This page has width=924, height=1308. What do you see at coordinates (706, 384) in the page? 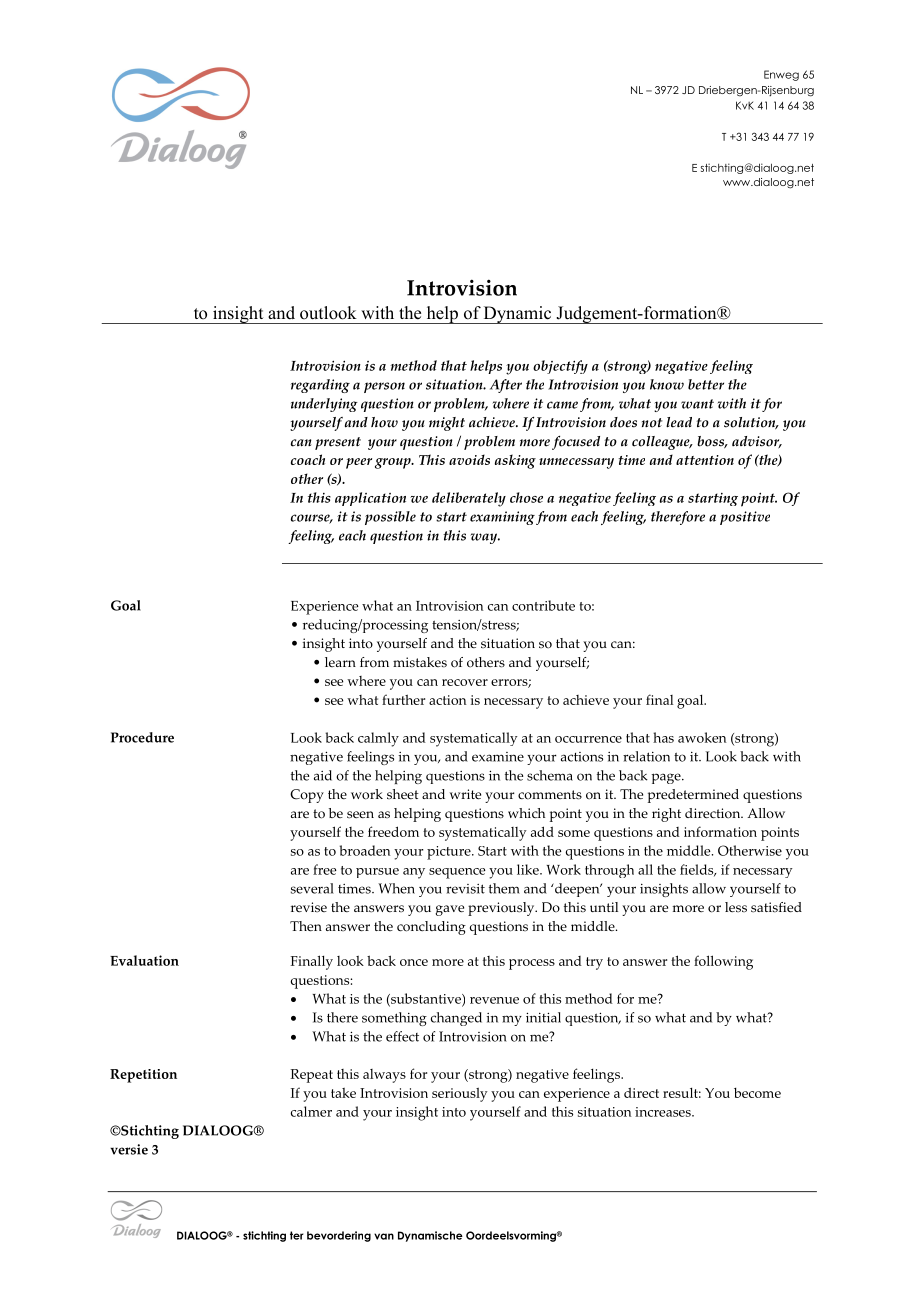
I see `better` at bounding box center [706, 384].
